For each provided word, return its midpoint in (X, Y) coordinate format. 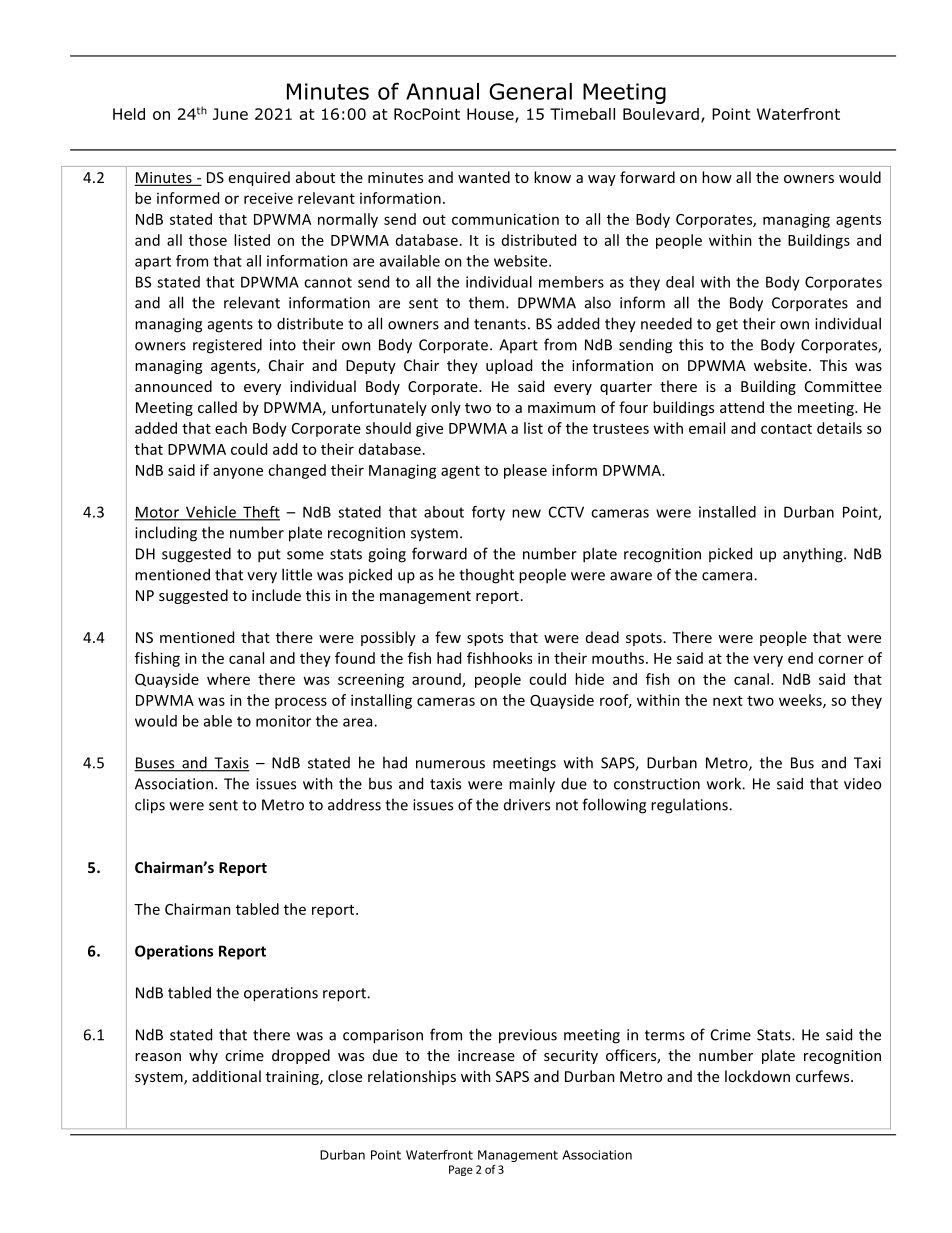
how (717, 177)
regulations (690, 806)
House (491, 115)
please (525, 471)
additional (226, 1076)
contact (786, 429)
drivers (527, 805)
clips (150, 806)
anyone (238, 473)
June (230, 114)
